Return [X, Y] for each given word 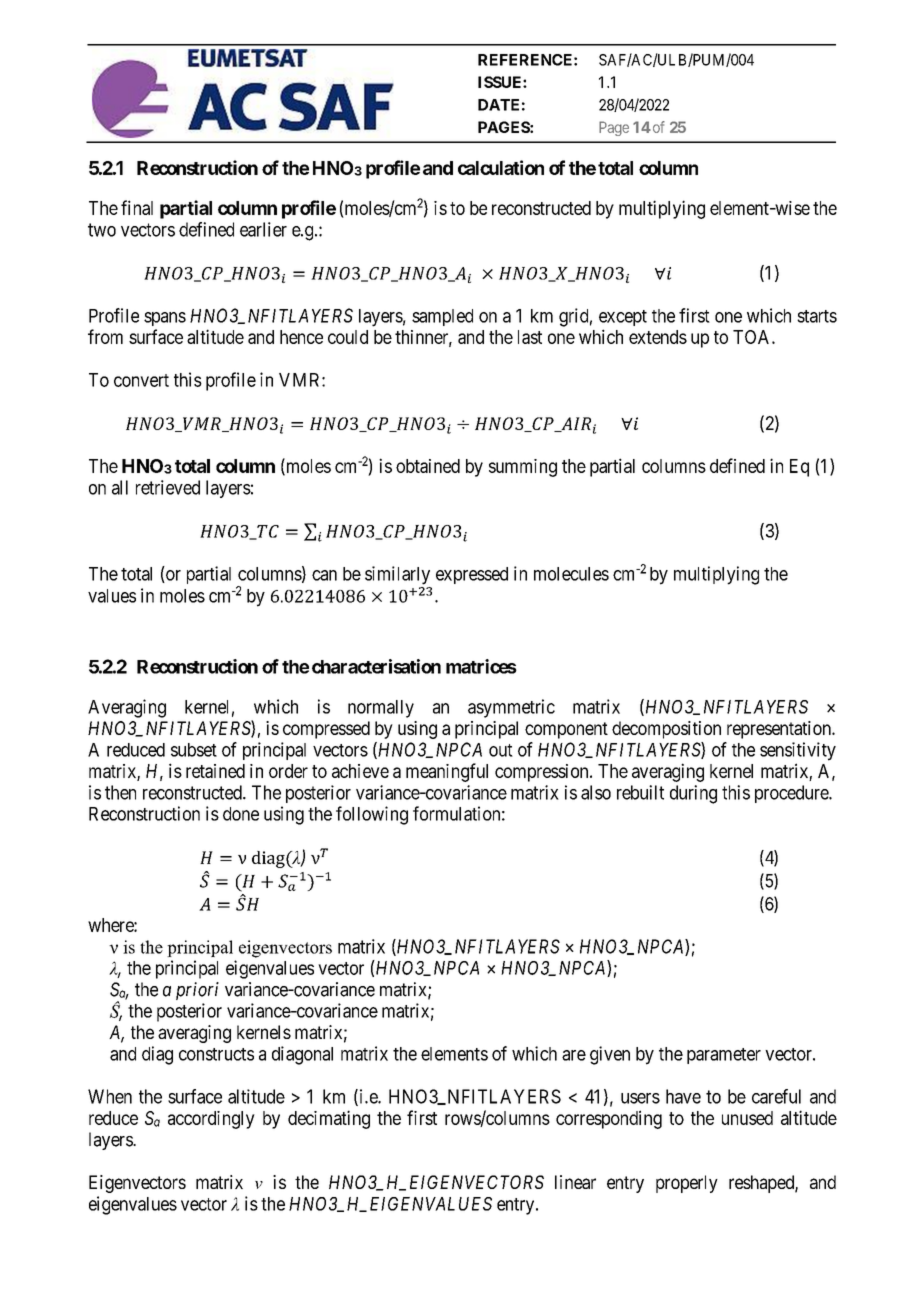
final [137, 207]
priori [197, 991]
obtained [428, 466]
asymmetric [511, 708]
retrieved [168, 487]
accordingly [211, 1120]
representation [780, 730]
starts [817, 316]
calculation [501, 167]
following [372, 815]
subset [194, 750]
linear [575, 1182]
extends [658, 337]
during [693, 794]
